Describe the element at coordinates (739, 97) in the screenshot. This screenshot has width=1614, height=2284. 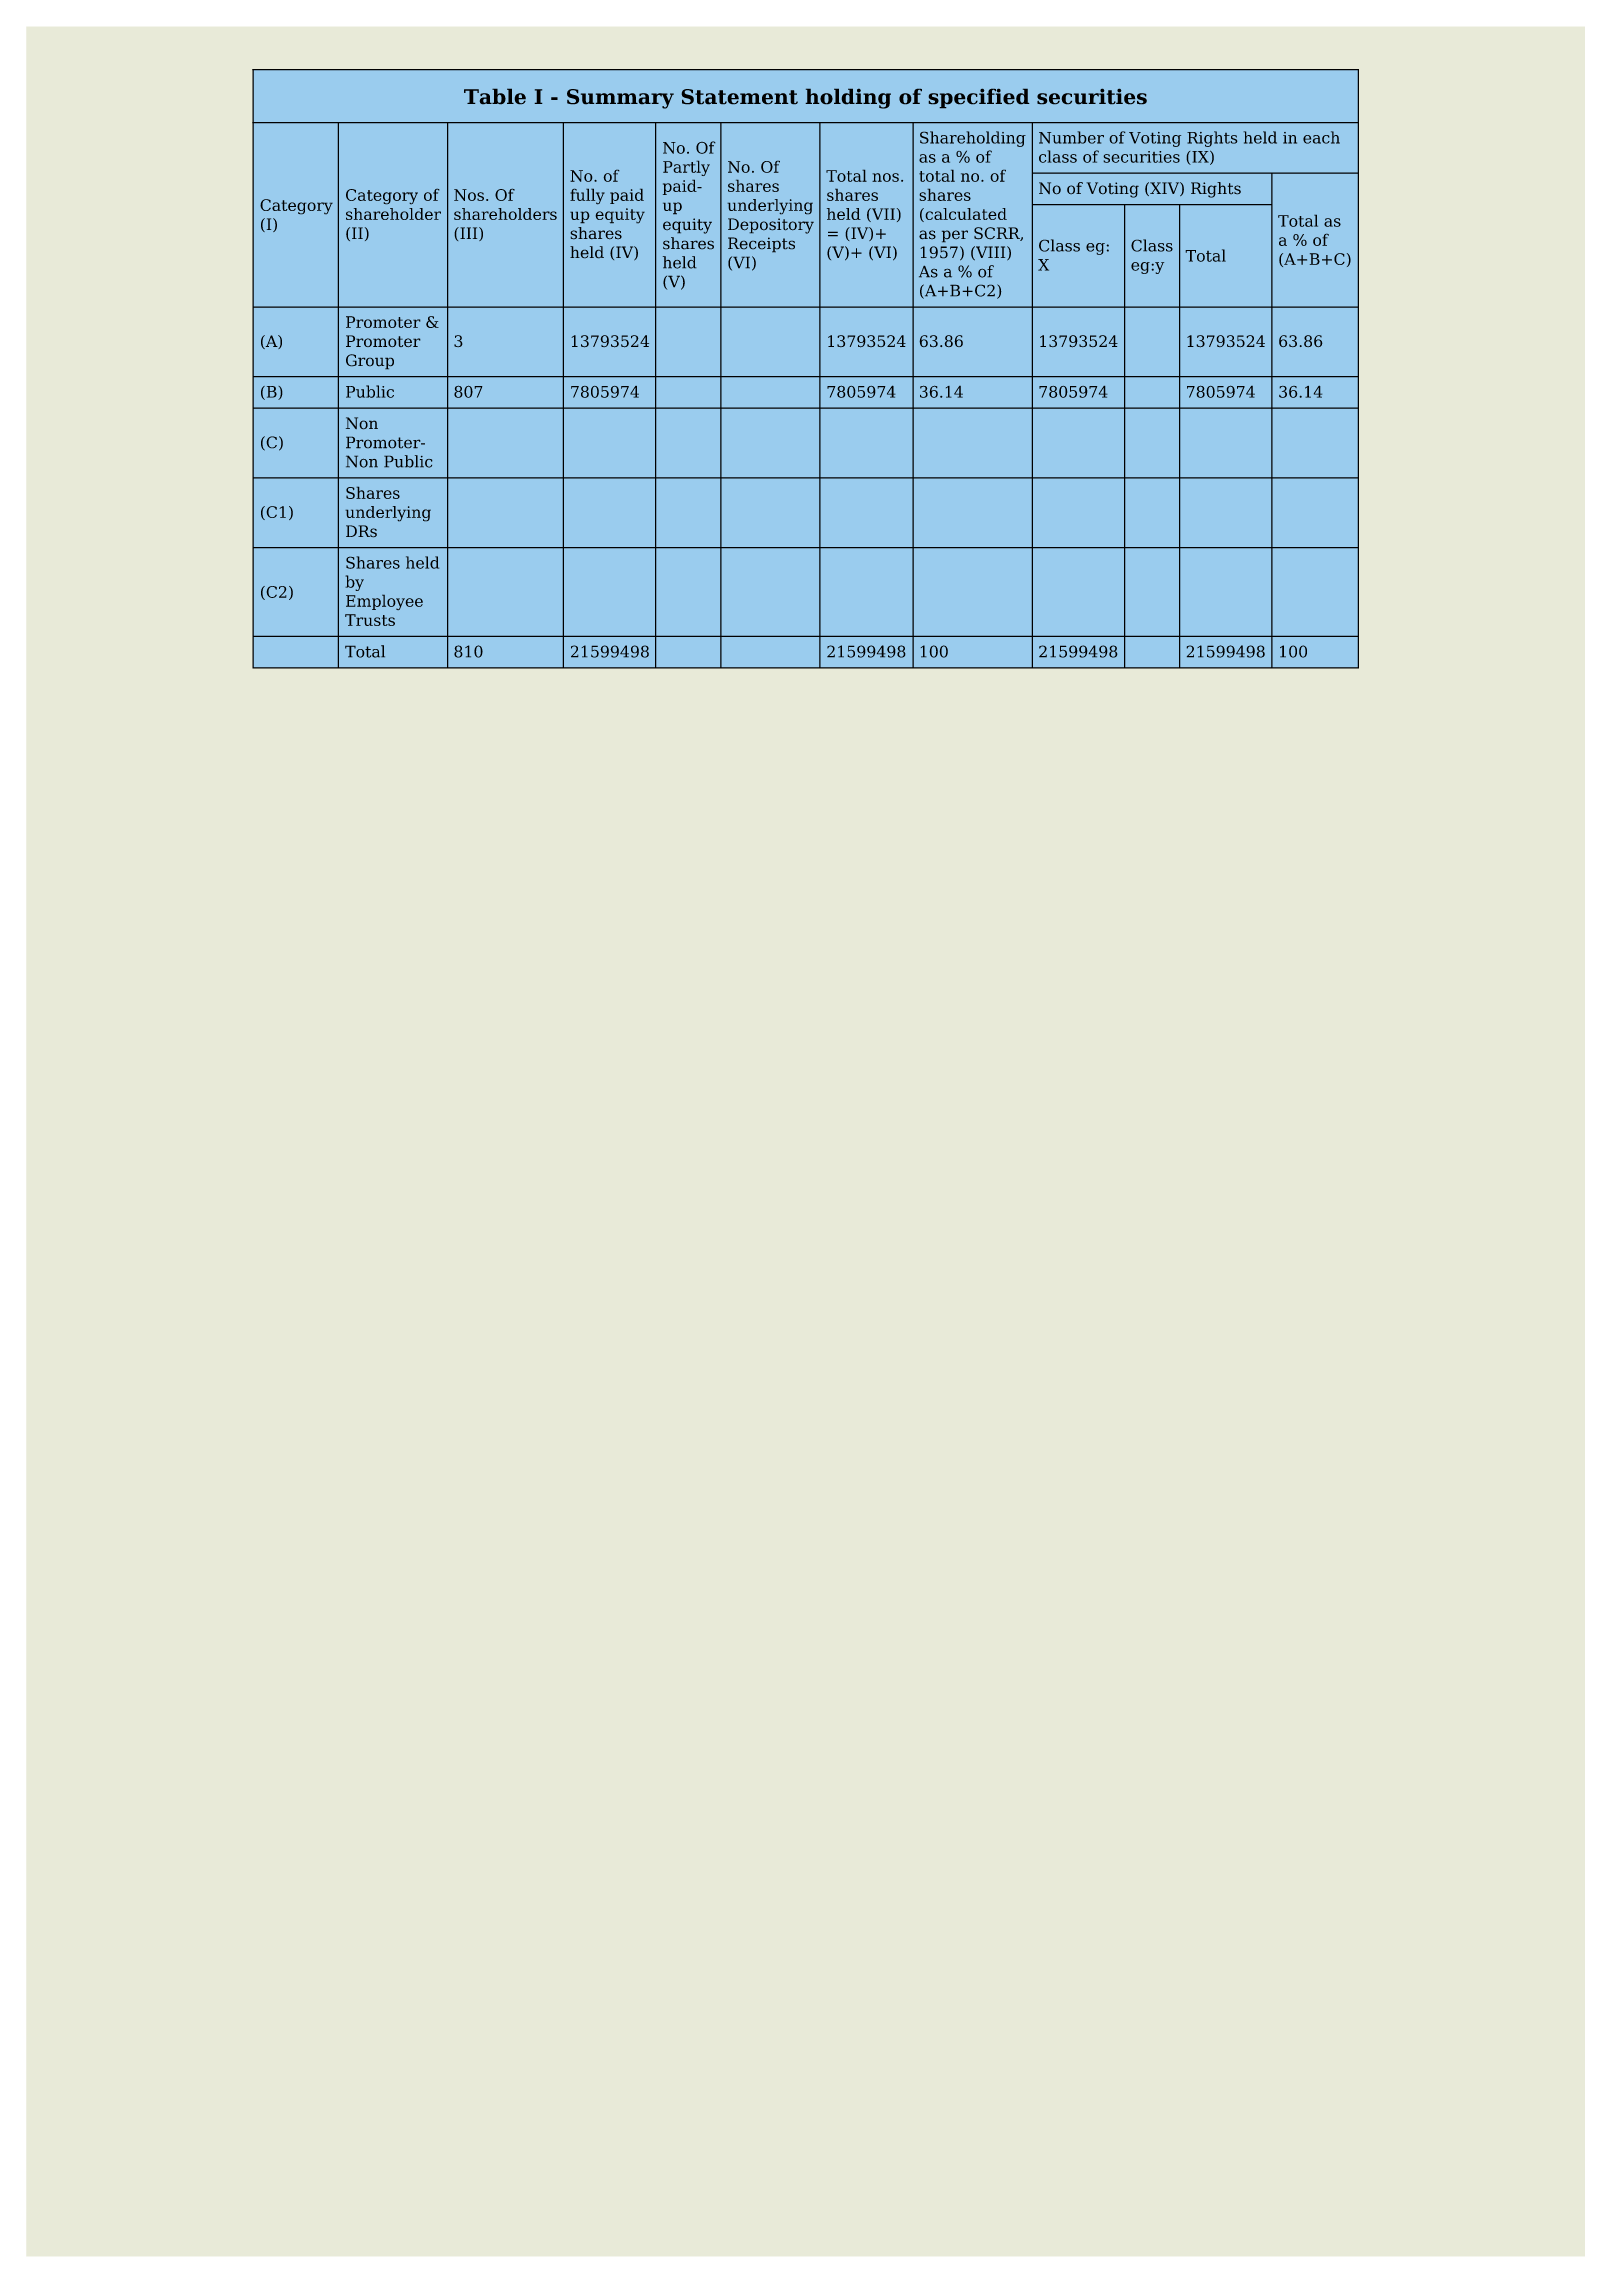
I see `Statement` at that location.
